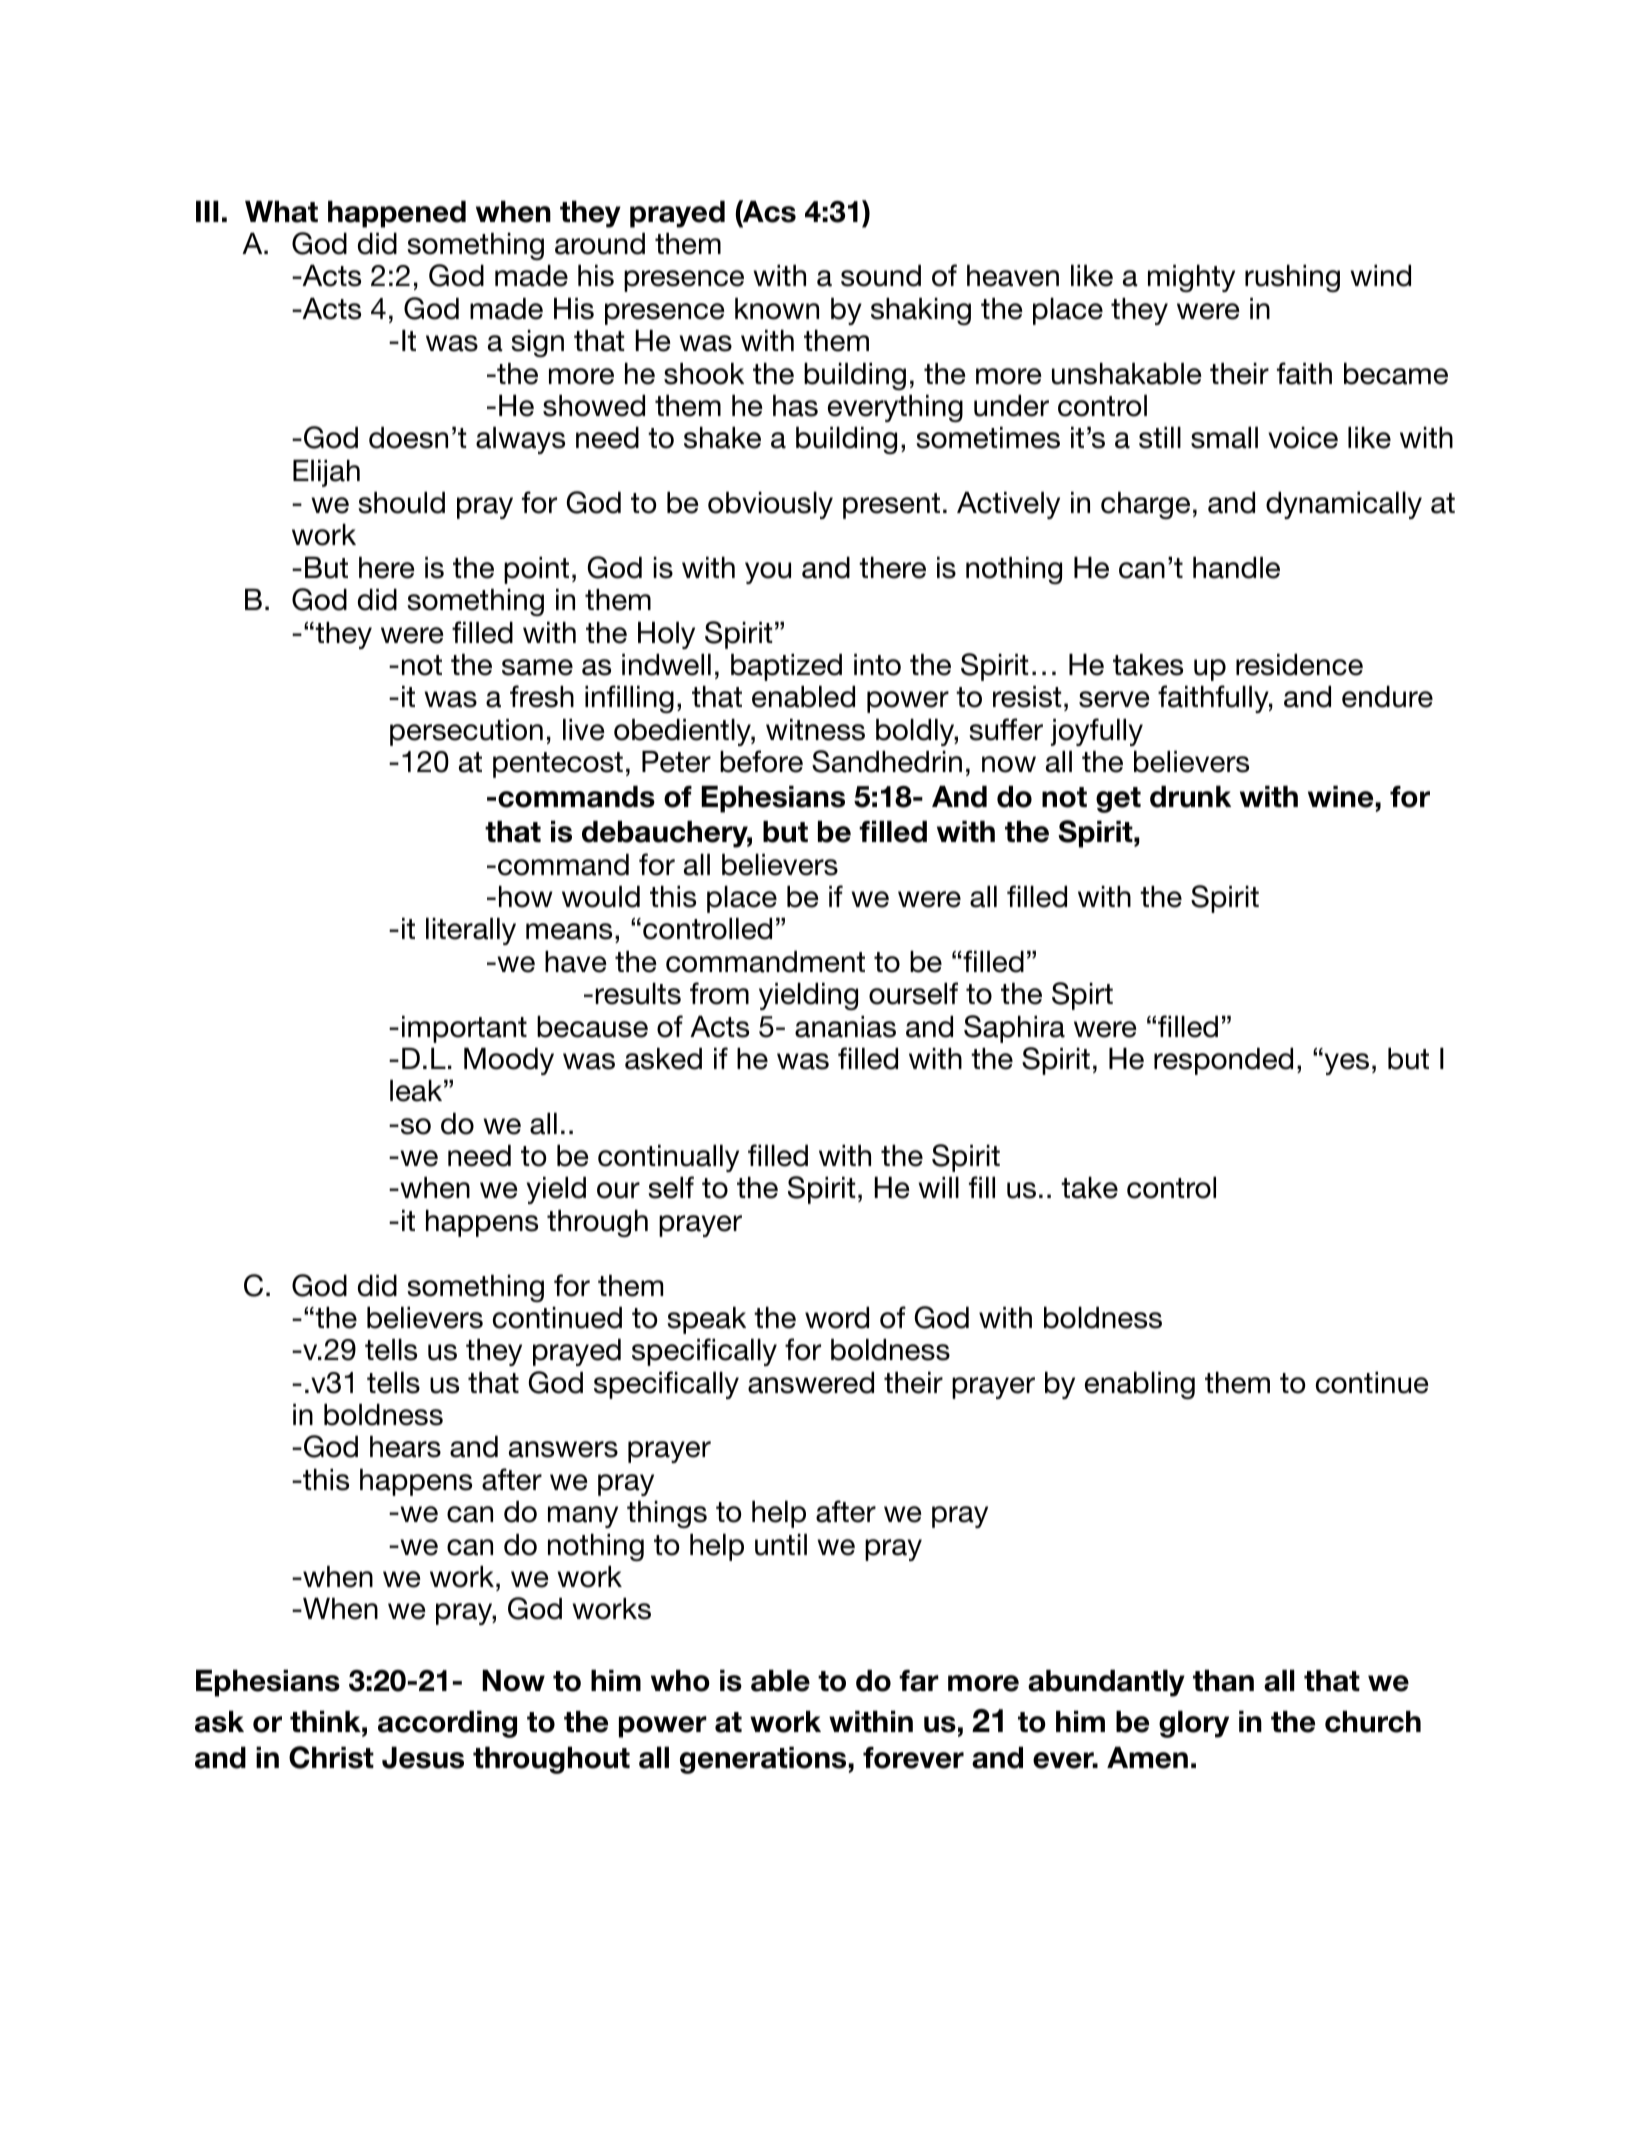 The width and height of the screenshot is (1651, 2137). I want to click on than, so click(1223, 1681).
